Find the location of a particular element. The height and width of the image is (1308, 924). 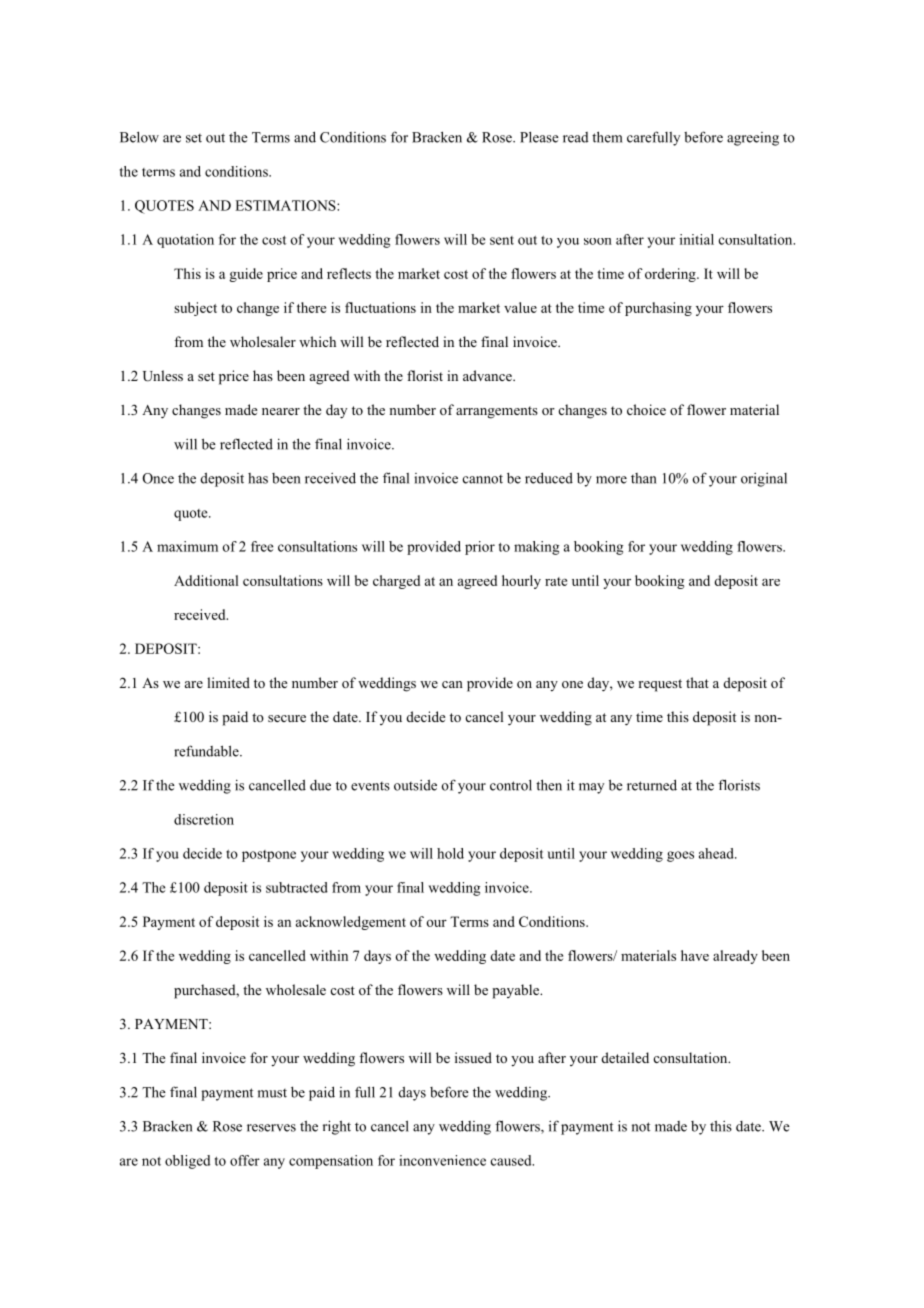

goes is located at coordinates (680, 856).
